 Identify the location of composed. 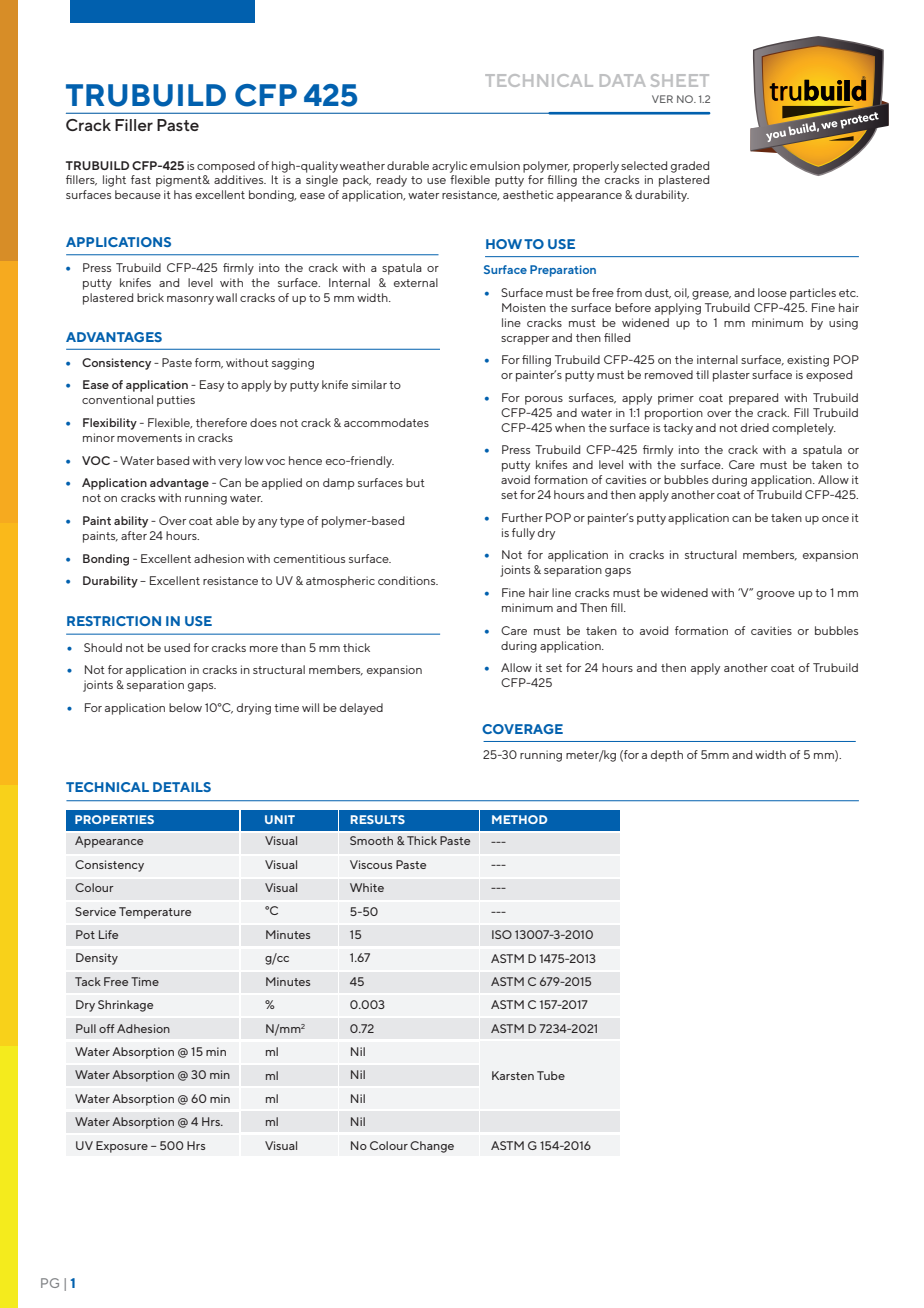
(226, 167).
